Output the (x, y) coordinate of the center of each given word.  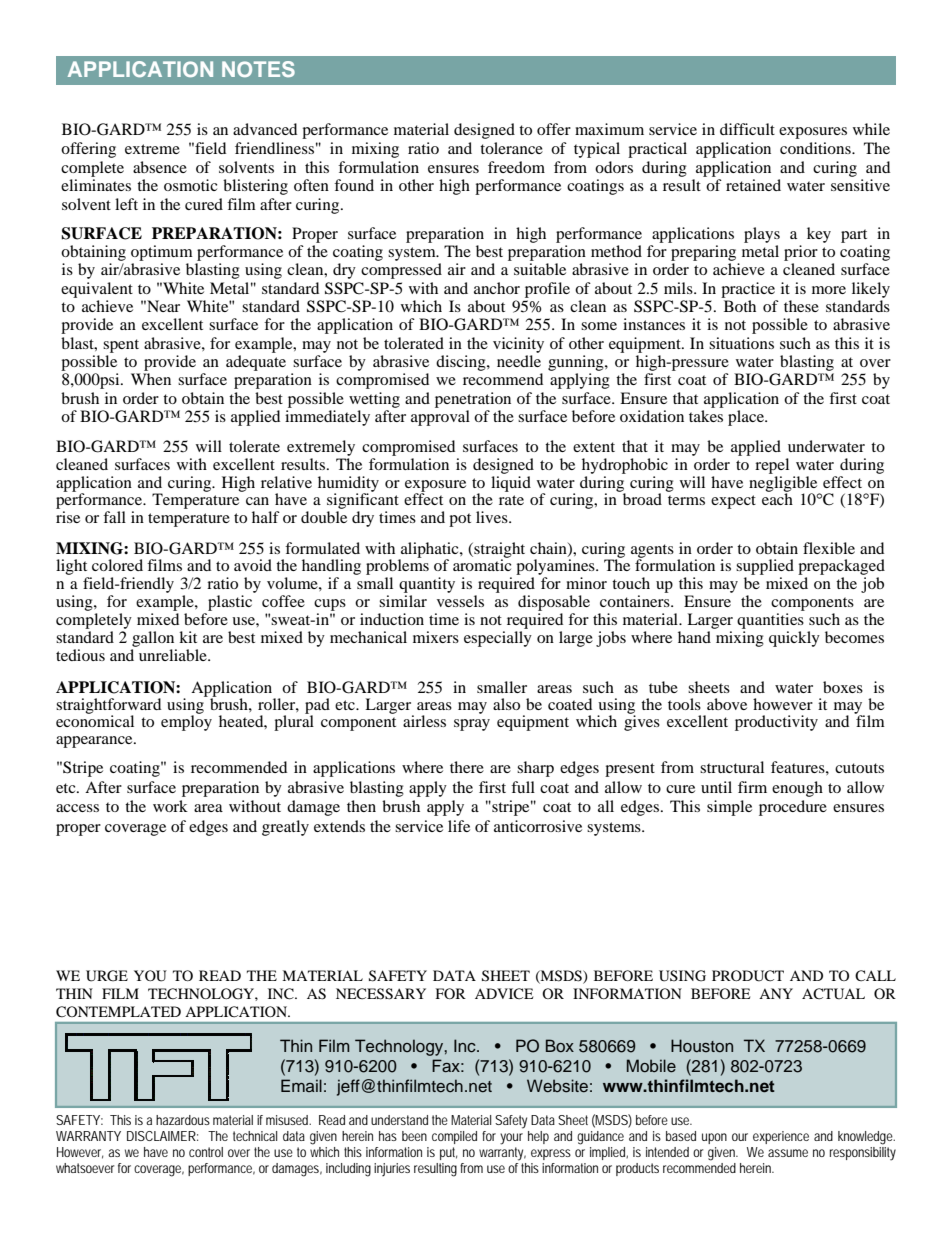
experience (781, 1137)
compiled (454, 1137)
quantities (770, 621)
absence (160, 167)
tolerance (511, 148)
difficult (747, 129)
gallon (153, 639)
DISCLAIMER (161, 1136)
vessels (460, 601)
